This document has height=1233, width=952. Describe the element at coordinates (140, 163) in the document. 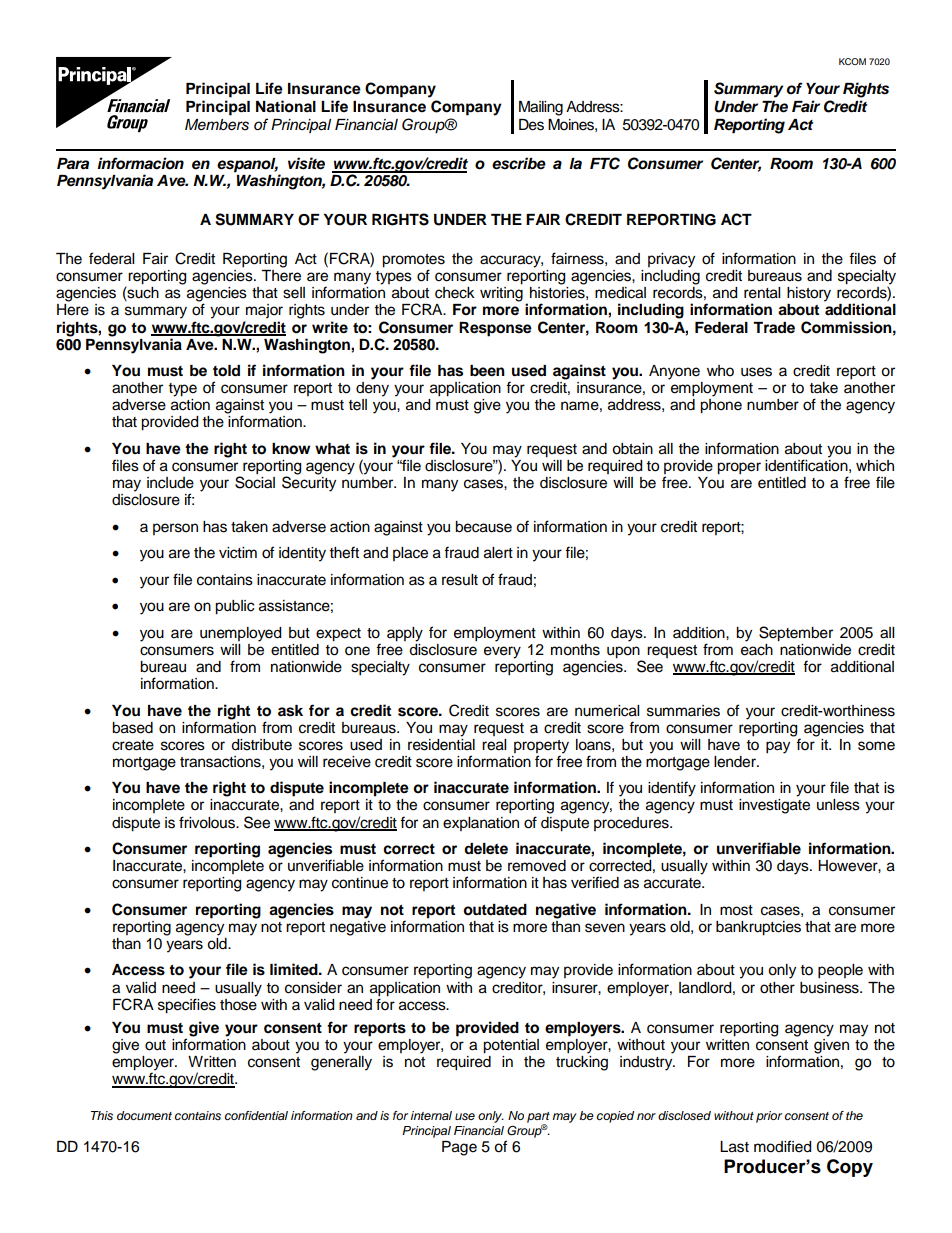

I see `informacion` at that location.
